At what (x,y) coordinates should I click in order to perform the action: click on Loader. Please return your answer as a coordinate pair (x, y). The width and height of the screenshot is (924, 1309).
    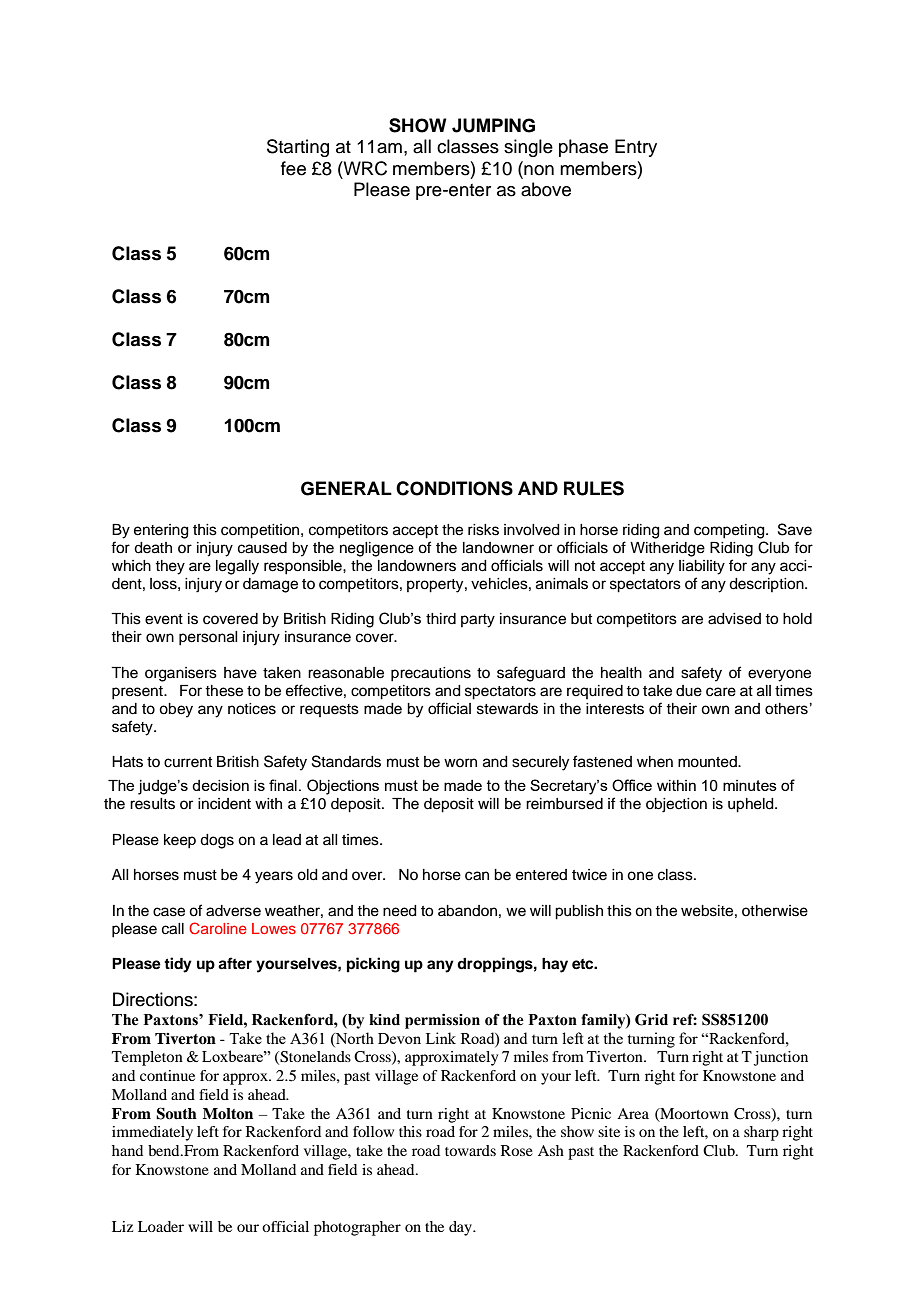
    Looking at the image, I should click on (161, 1226).
